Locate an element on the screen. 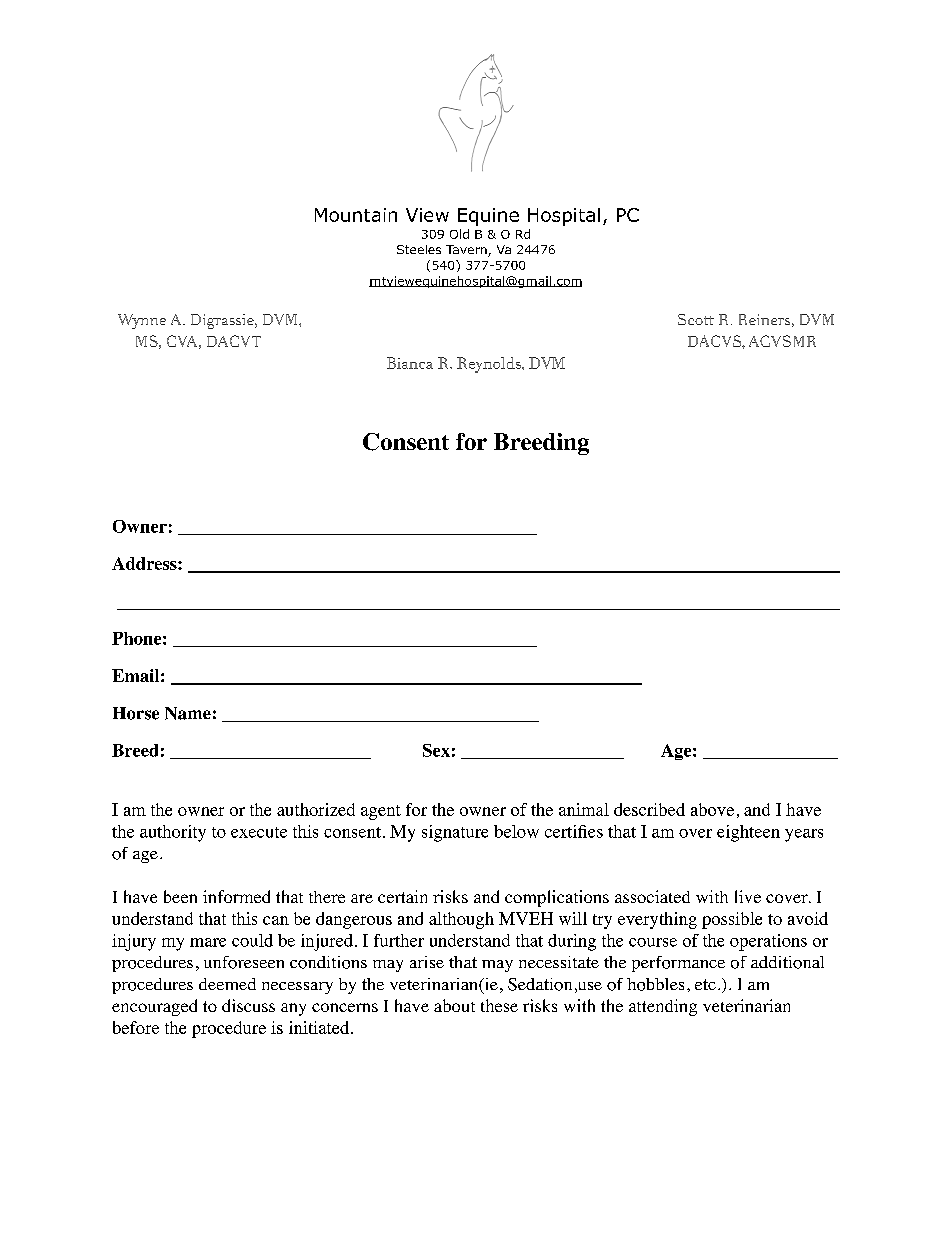 This screenshot has width=952, height=1233. Scott is located at coordinates (696, 319).
